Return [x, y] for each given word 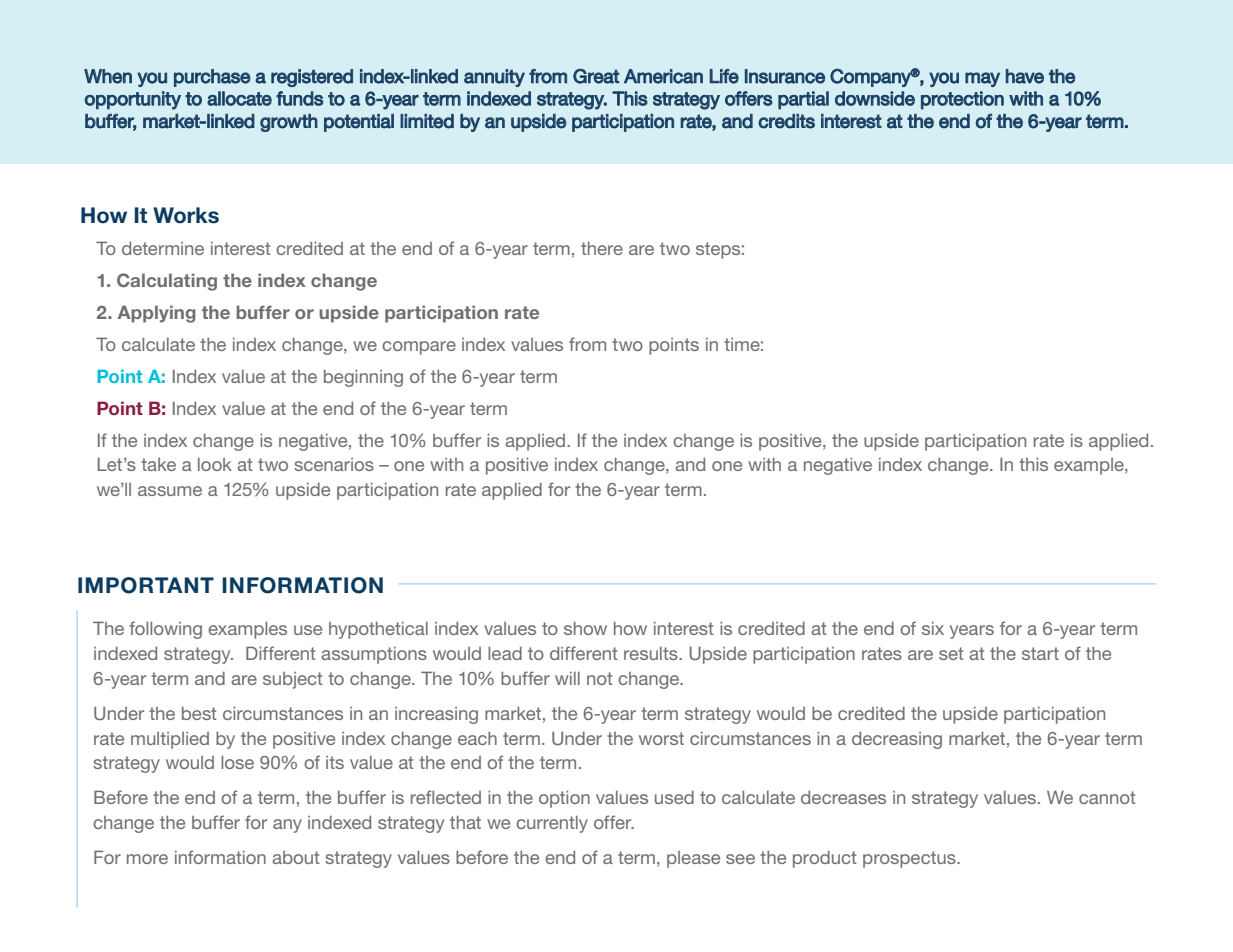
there [602, 248]
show [585, 628]
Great [596, 76]
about [296, 857]
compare [419, 348]
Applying [156, 314]
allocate [239, 98]
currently [552, 824]
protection [962, 100]
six [933, 628]
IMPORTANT [146, 585]
